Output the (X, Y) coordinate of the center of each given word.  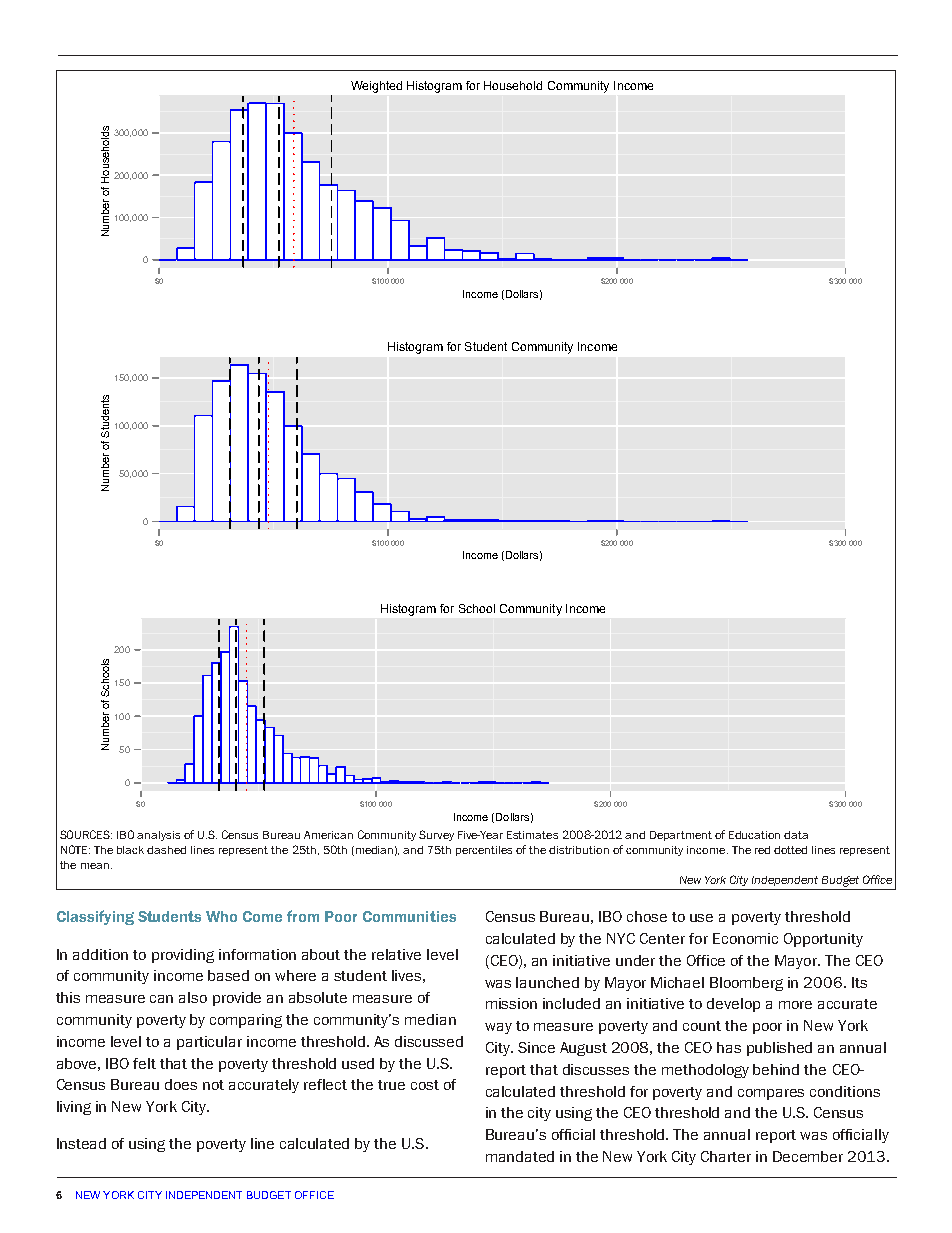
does (181, 1084)
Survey (436, 835)
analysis (158, 836)
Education (754, 835)
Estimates (532, 835)
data (796, 835)
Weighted (376, 87)
